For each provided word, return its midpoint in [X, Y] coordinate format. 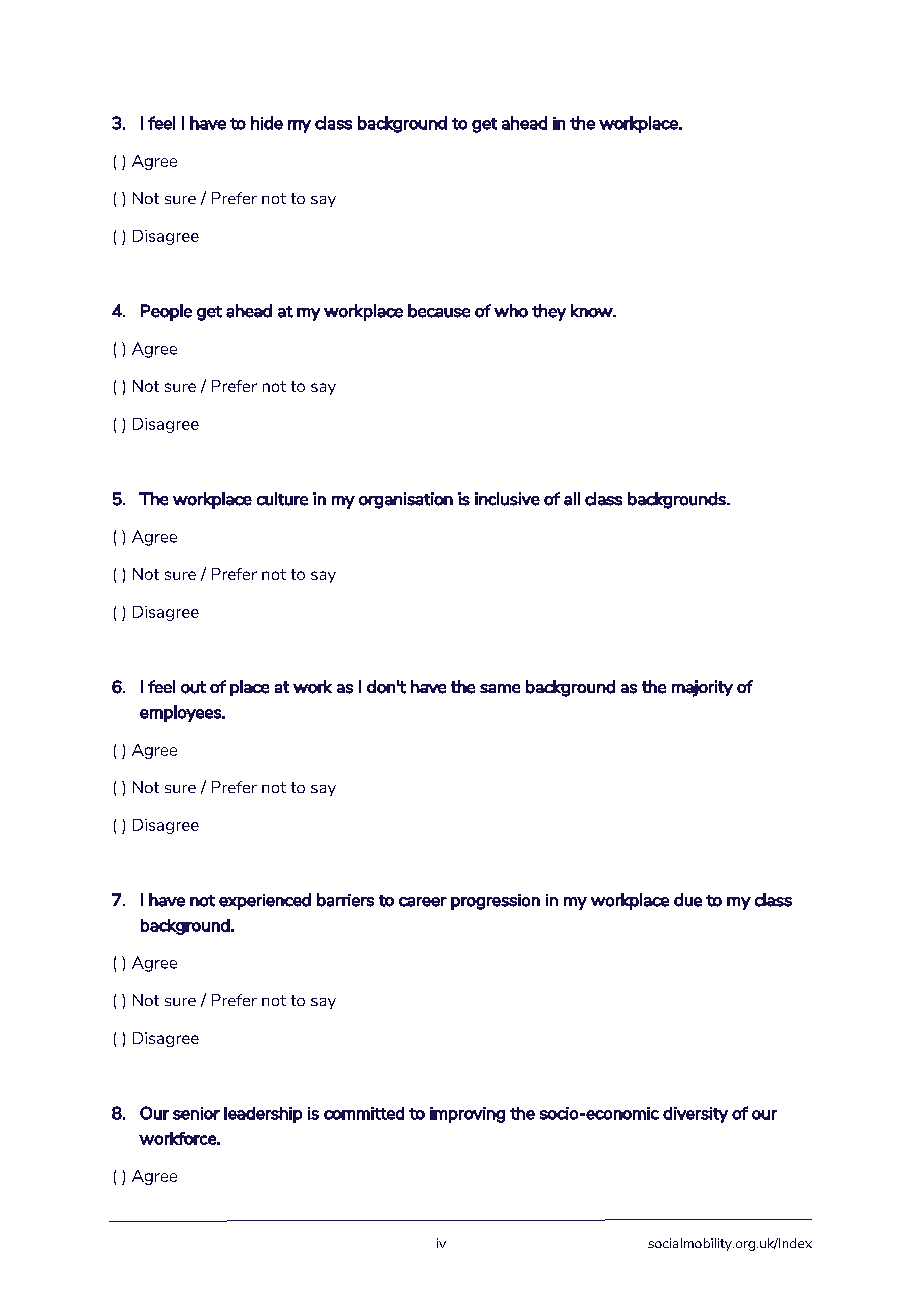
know [593, 311]
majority [702, 688]
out [193, 687]
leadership [263, 1115]
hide [267, 123]
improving [467, 1115]
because [439, 311]
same [500, 688]
